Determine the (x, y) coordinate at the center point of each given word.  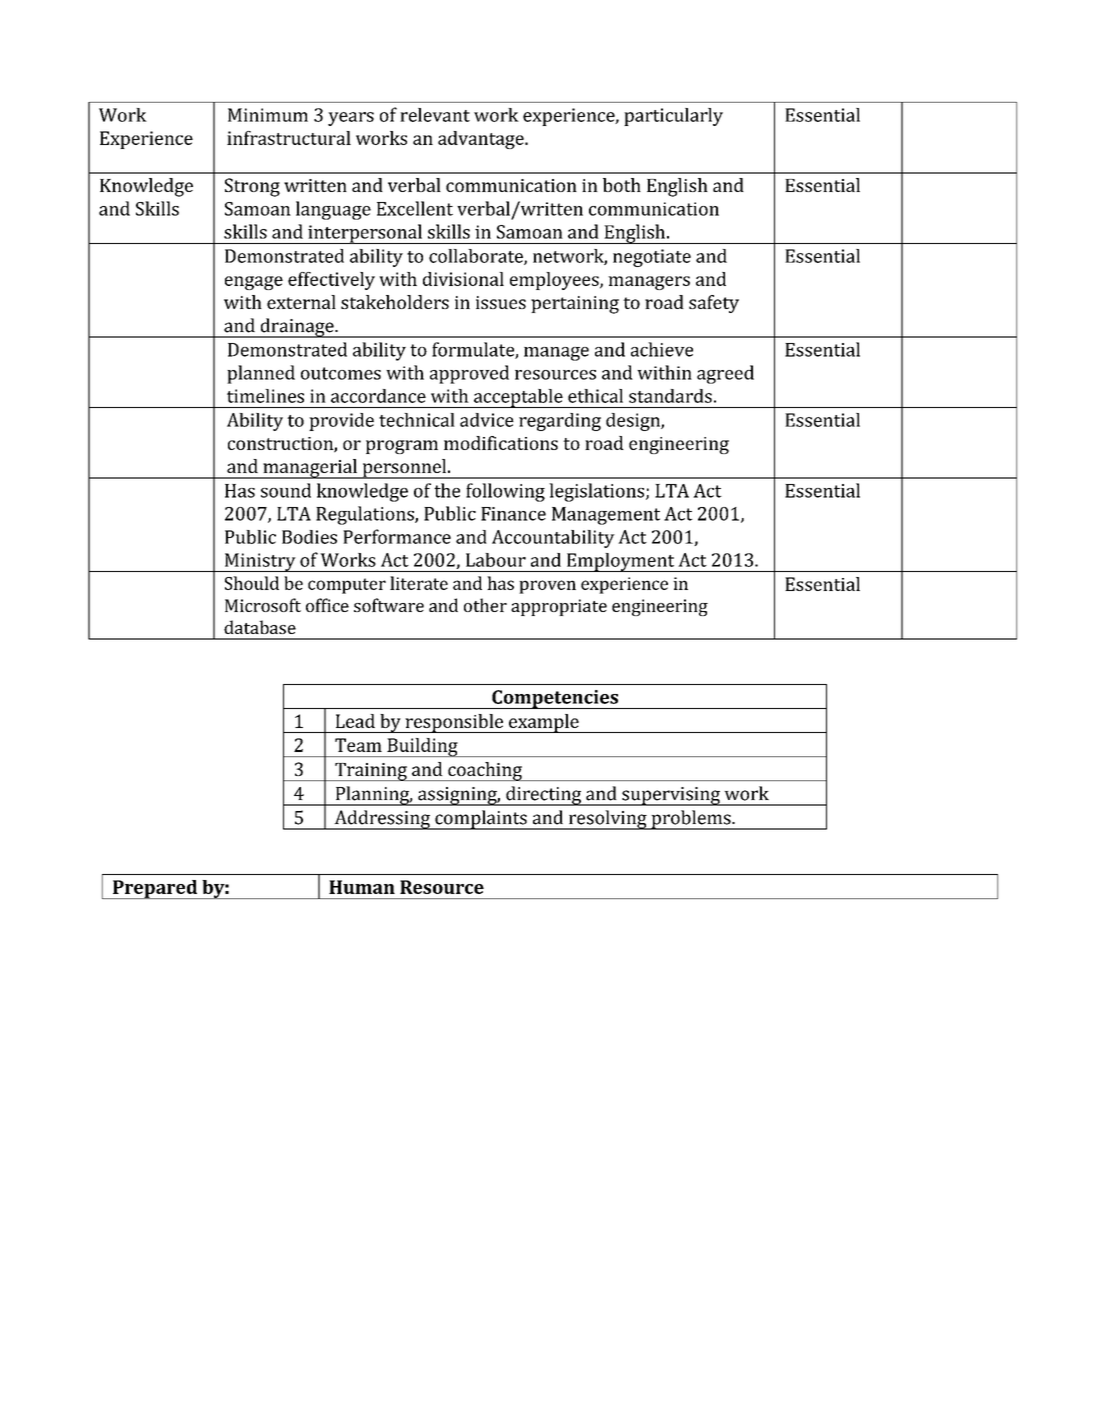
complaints (481, 820)
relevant (435, 115)
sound (286, 490)
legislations (598, 492)
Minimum (268, 115)
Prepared (155, 889)
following (505, 492)
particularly (673, 117)
